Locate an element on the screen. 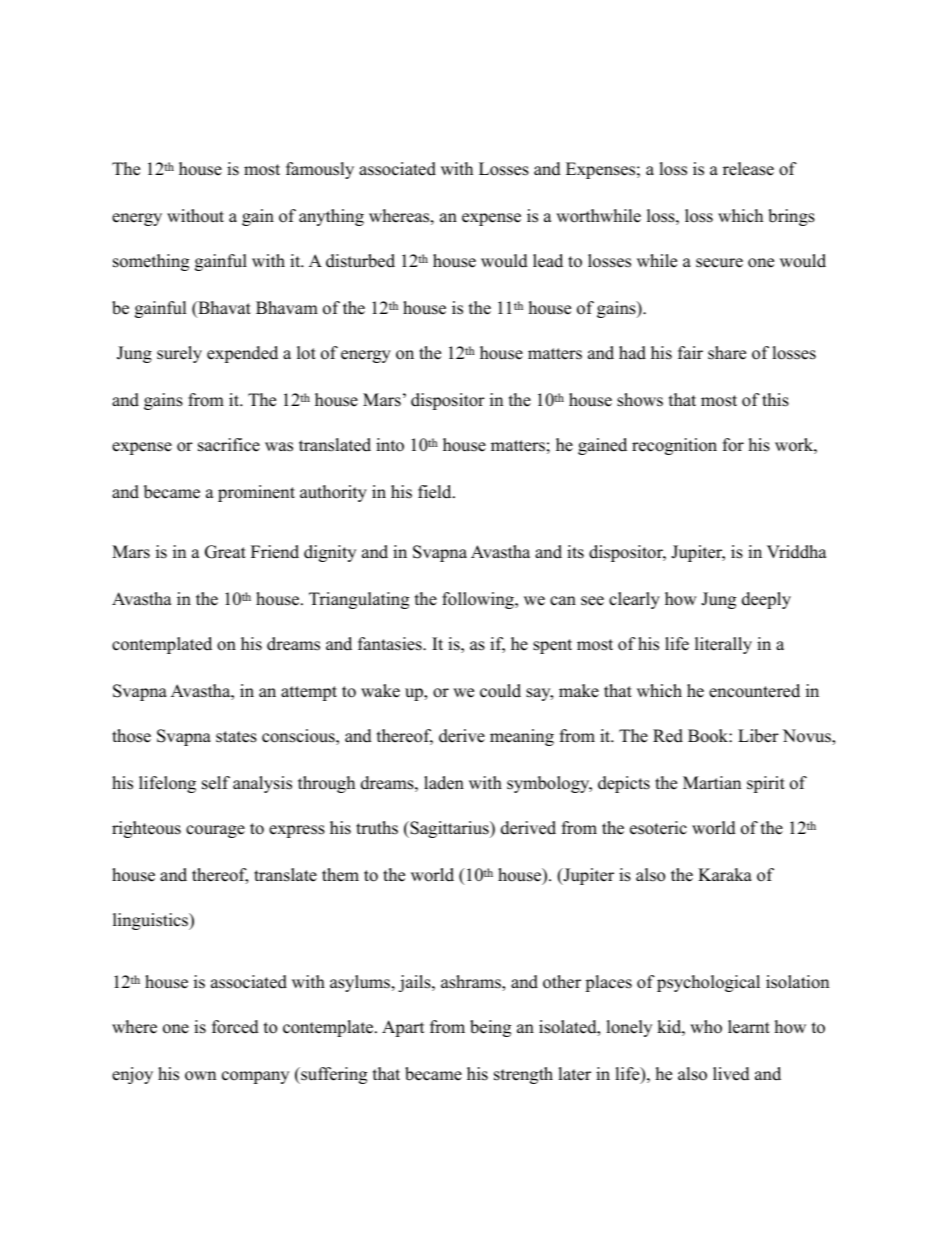 This screenshot has height=1233, width=952. being is located at coordinates (490, 1028).
